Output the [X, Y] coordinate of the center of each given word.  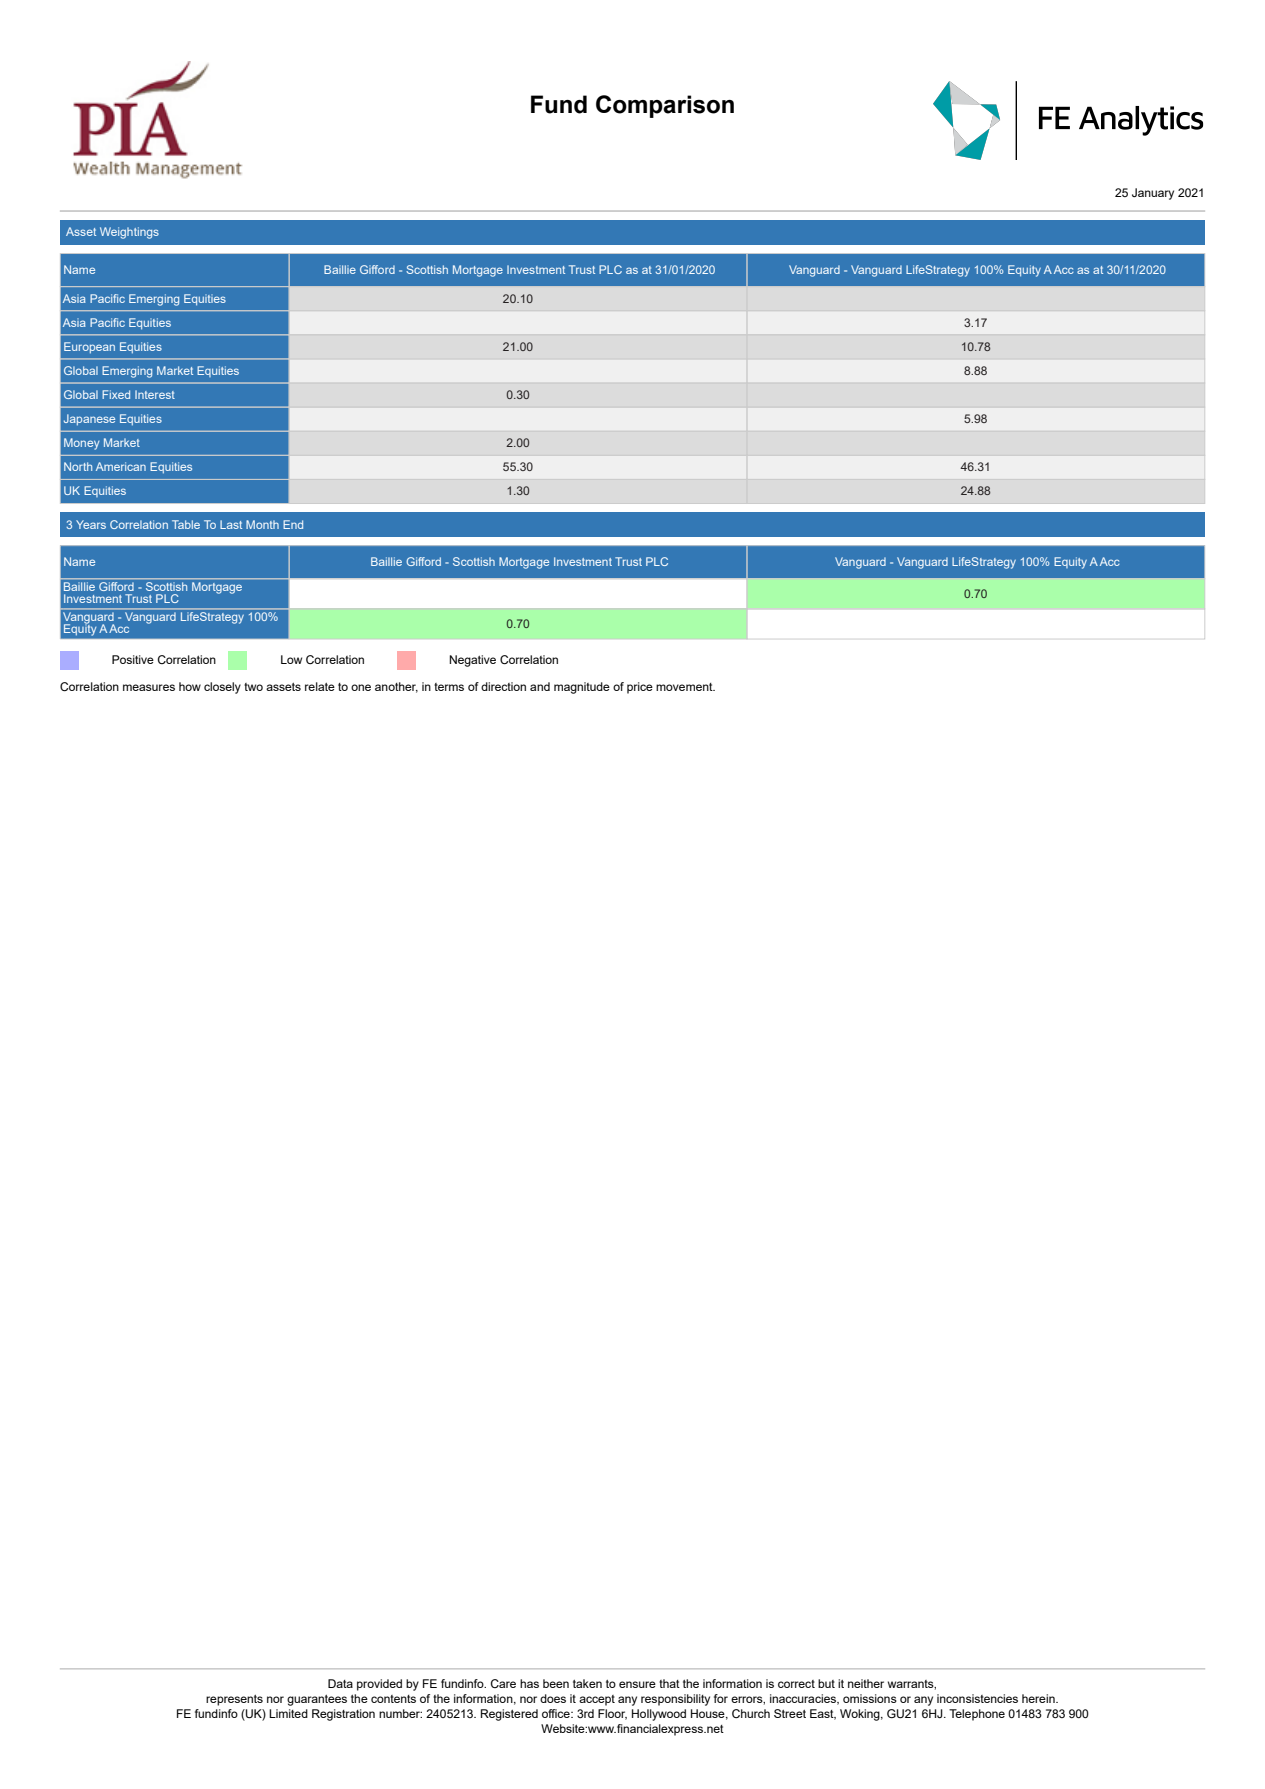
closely [222, 688]
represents [234, 1700]
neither [866, 1683]
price [640, 688]
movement [685, 687]
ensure [637, 1684]
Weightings [129, 233]
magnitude [582, 688]
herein [1039, 1698]
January [1153, 194]
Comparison [665, 106]
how [190, 686]
